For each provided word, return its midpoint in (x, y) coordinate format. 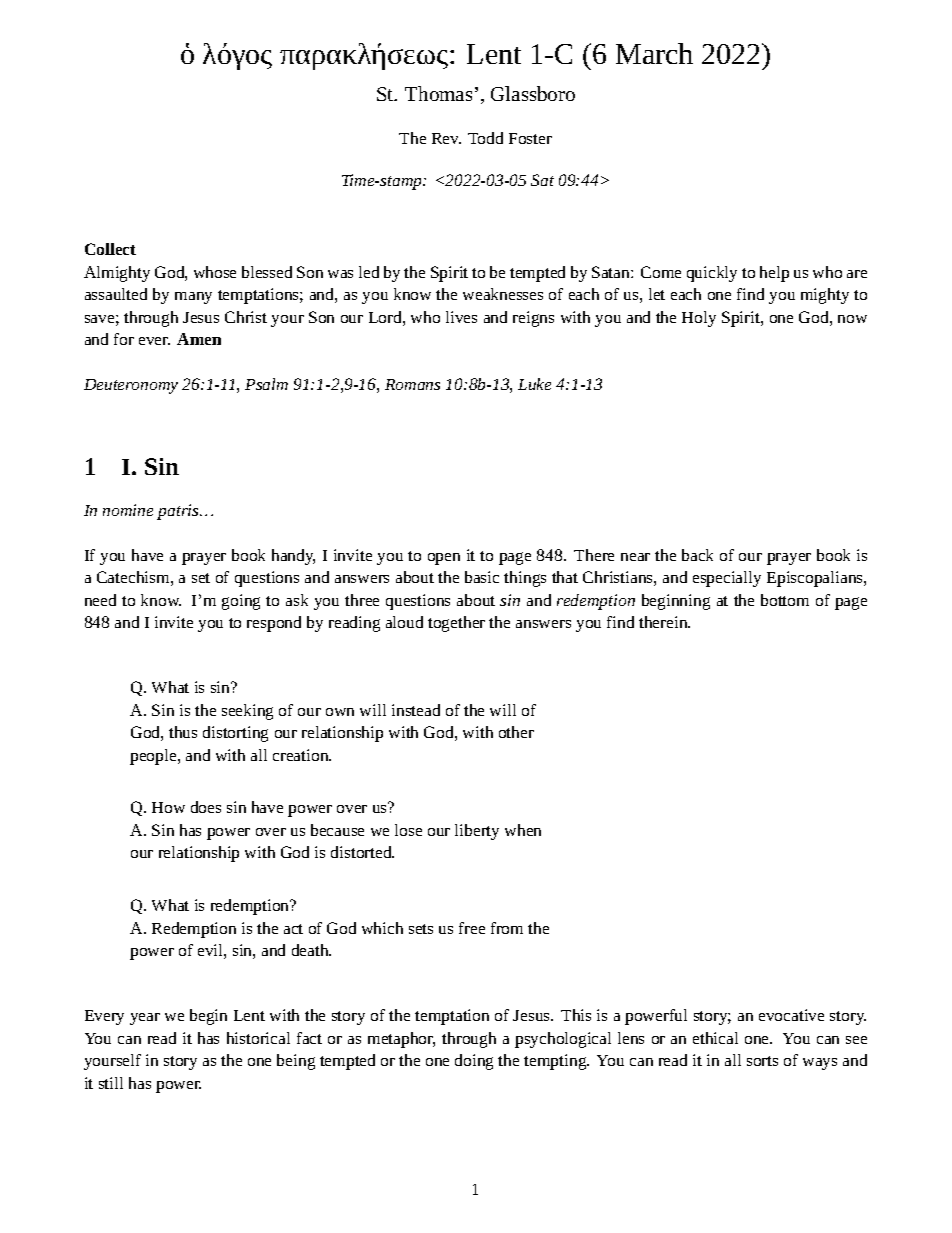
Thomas (438, 93)
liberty (477, 832)
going (241, 602)
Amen (199, 339)
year (145, 1019)
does (206, 807)
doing (474, 1062)
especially (727, 579)
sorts (762, 1061)
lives (461, 317)
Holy (699, 319)
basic (482, 577)
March (654, 53)
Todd (485, 138)
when (523, 830)
